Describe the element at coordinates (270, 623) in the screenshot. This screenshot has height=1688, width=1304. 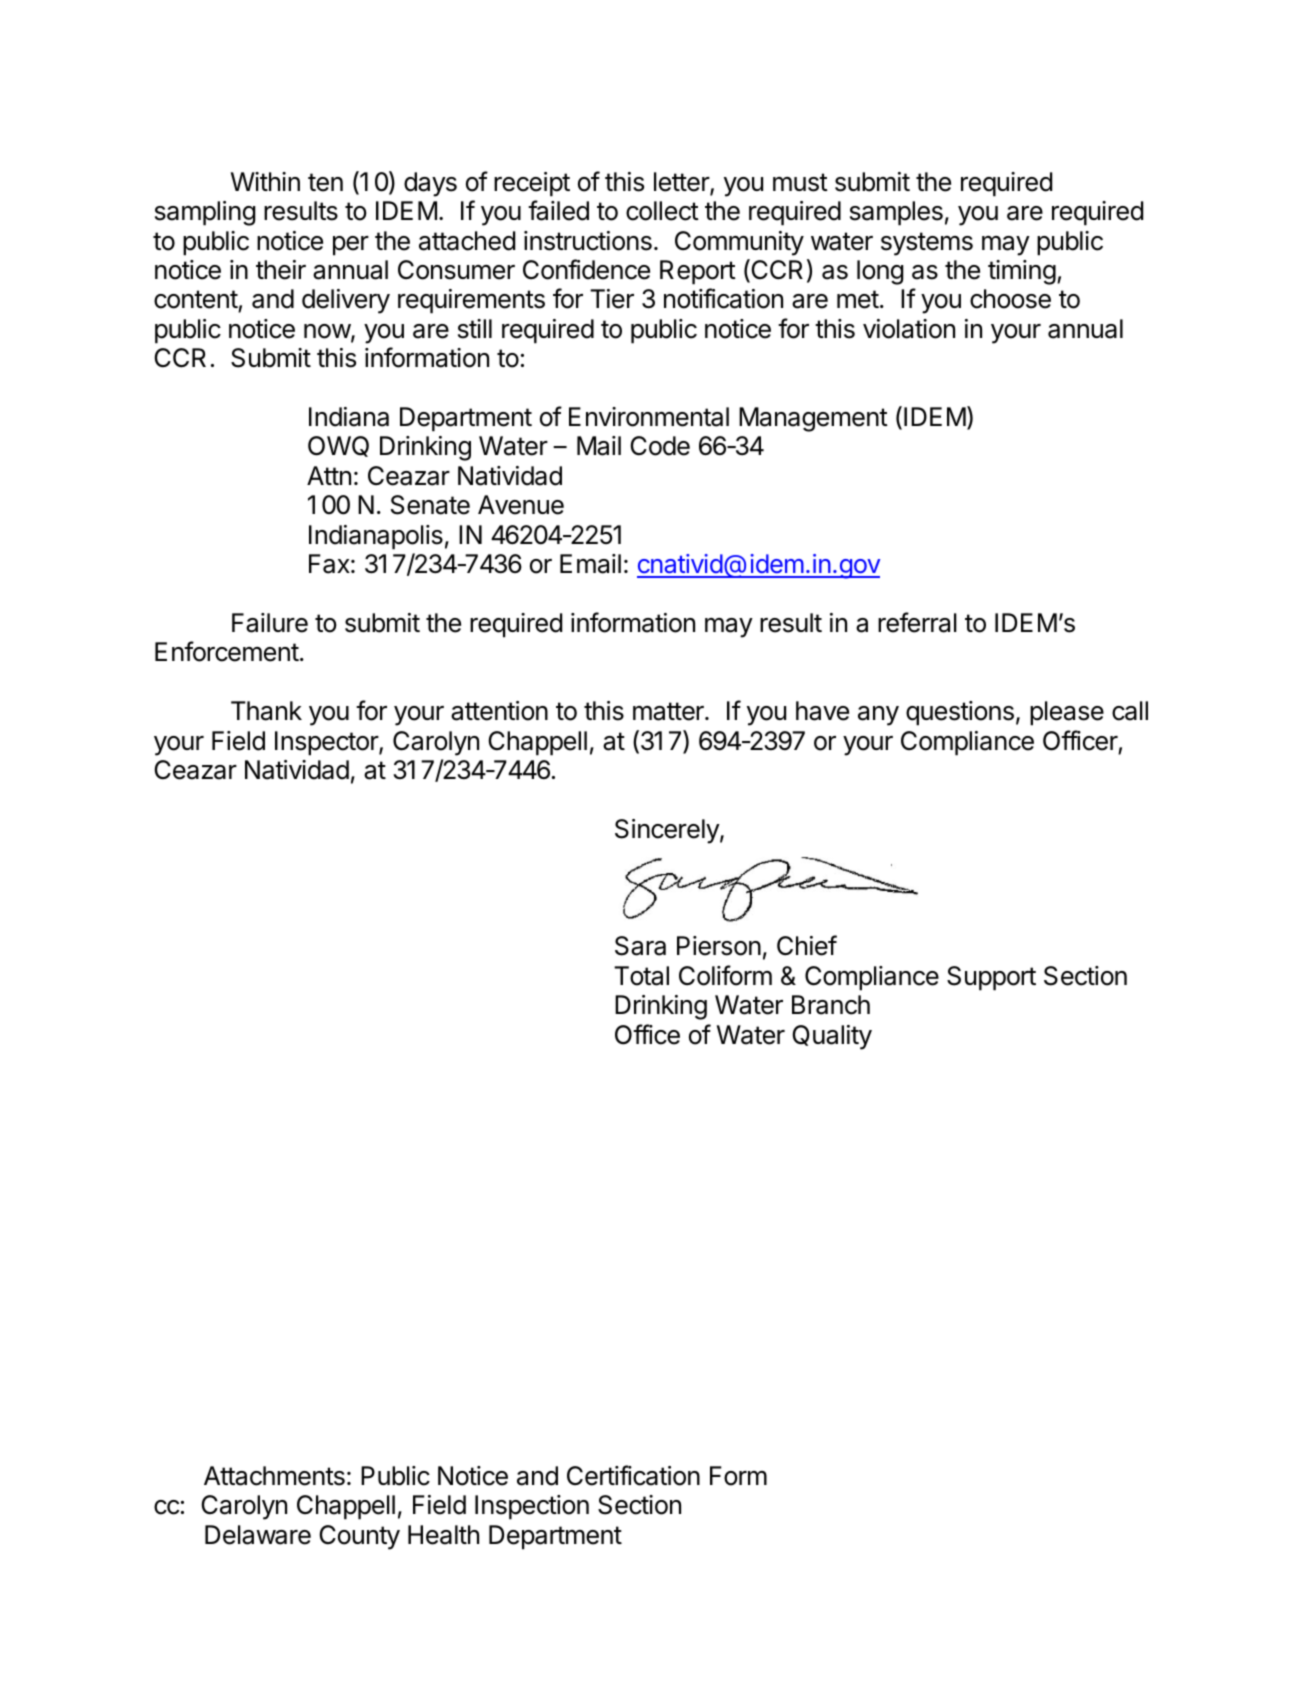
I see `Failure` at that location.
